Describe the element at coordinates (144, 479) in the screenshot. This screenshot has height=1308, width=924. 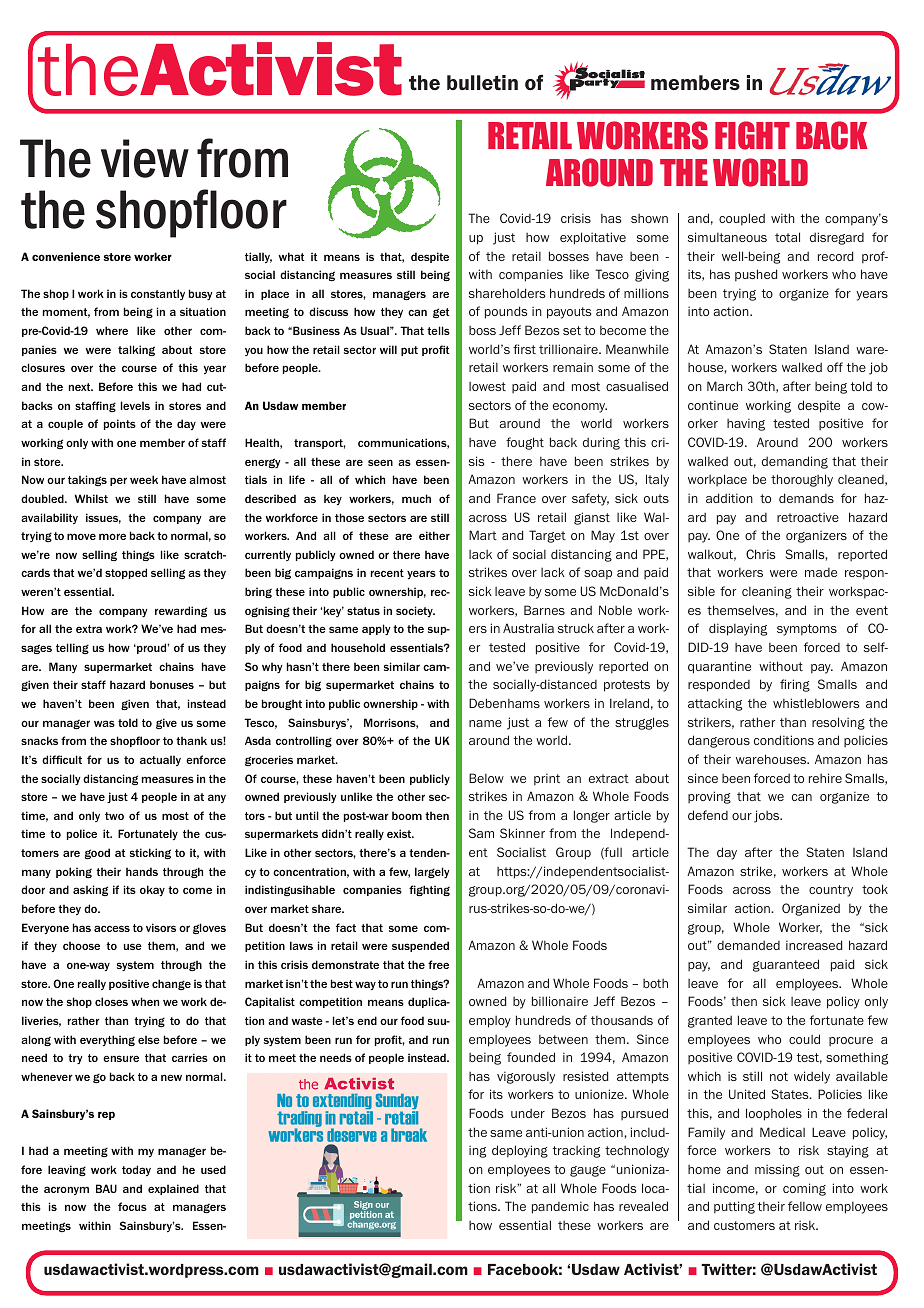
I see `week` at that location.
